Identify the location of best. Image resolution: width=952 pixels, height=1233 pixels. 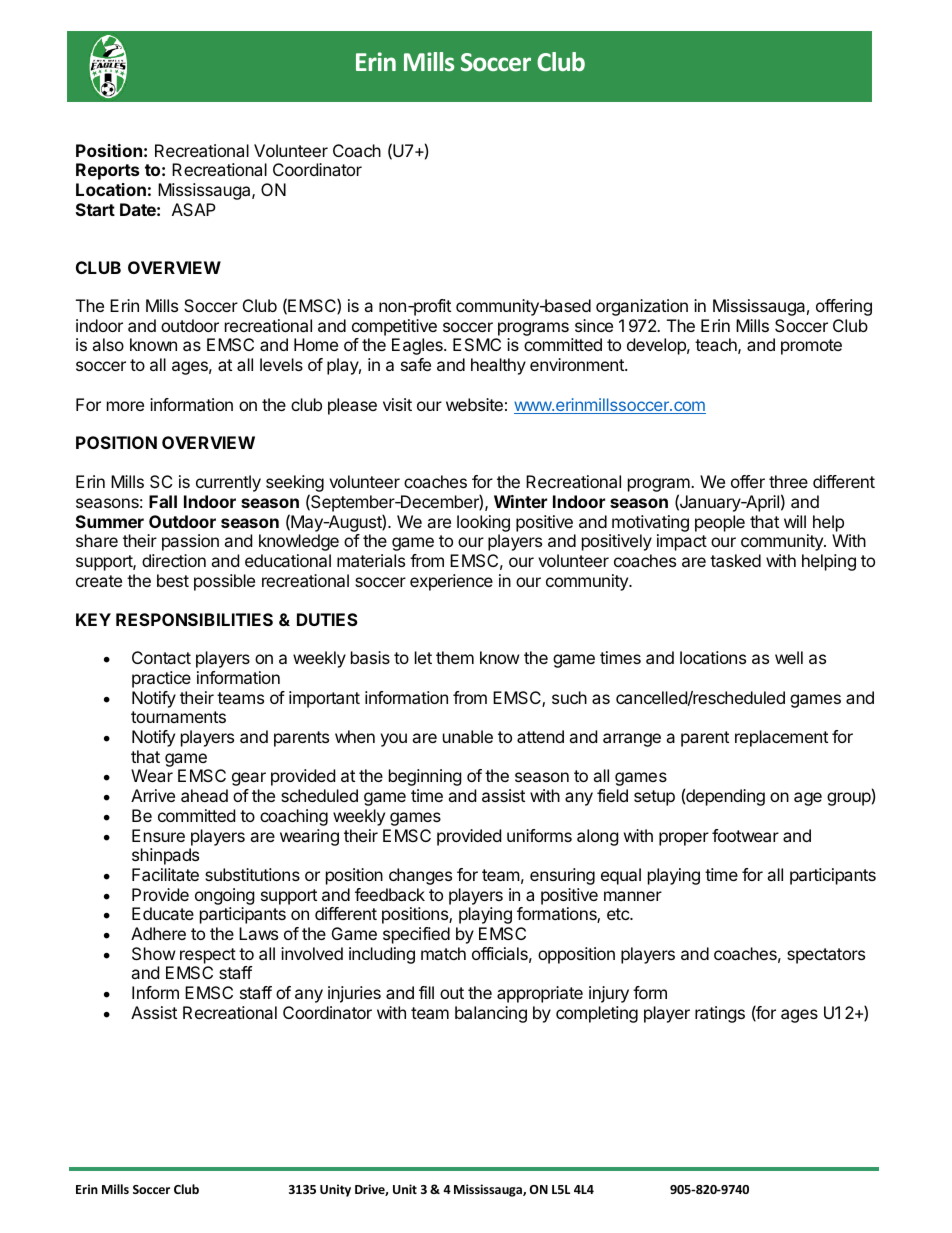
(173, 580).
